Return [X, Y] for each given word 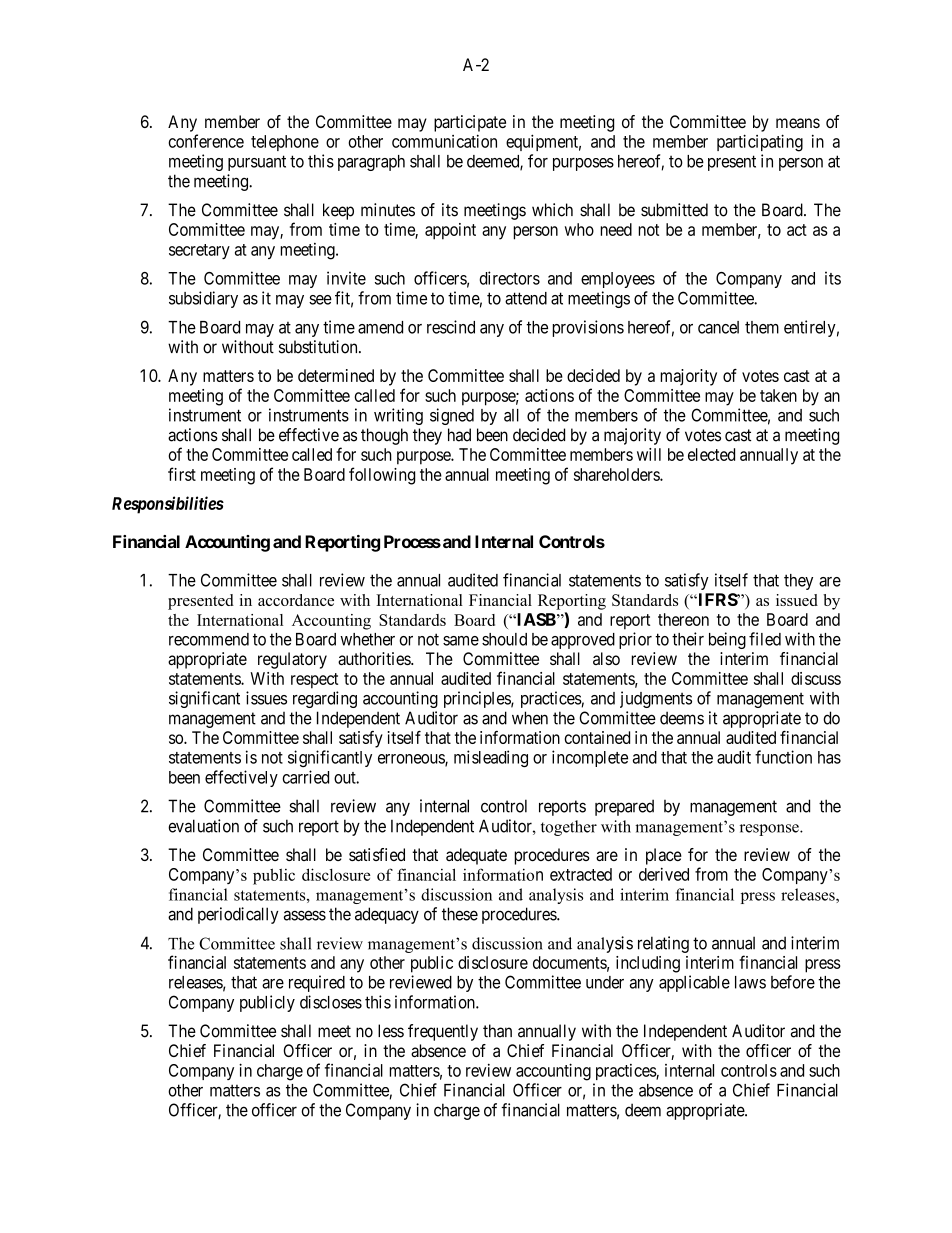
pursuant [257, 163]
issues [266, 698]
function [783, 757]
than [497, 1031]
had [459, 435]
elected [711, 454]
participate [470, 123]
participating [760, 143]
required [317, 983]
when [530, 718]
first [182, 474]
